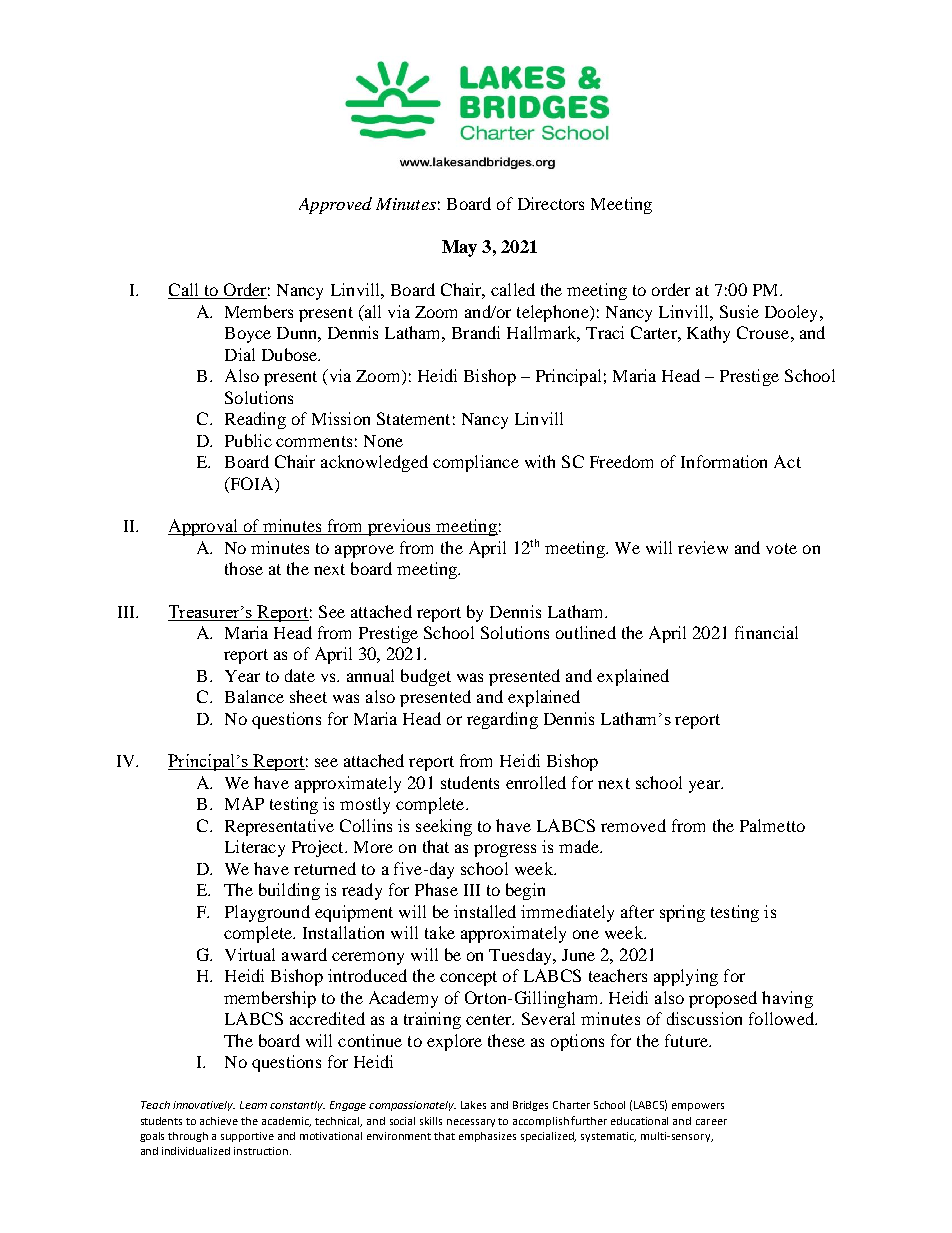 The image size is (952, 1233). Describe the element at coordinates (219, 1121) in the page. I see `achieve` at that location.
